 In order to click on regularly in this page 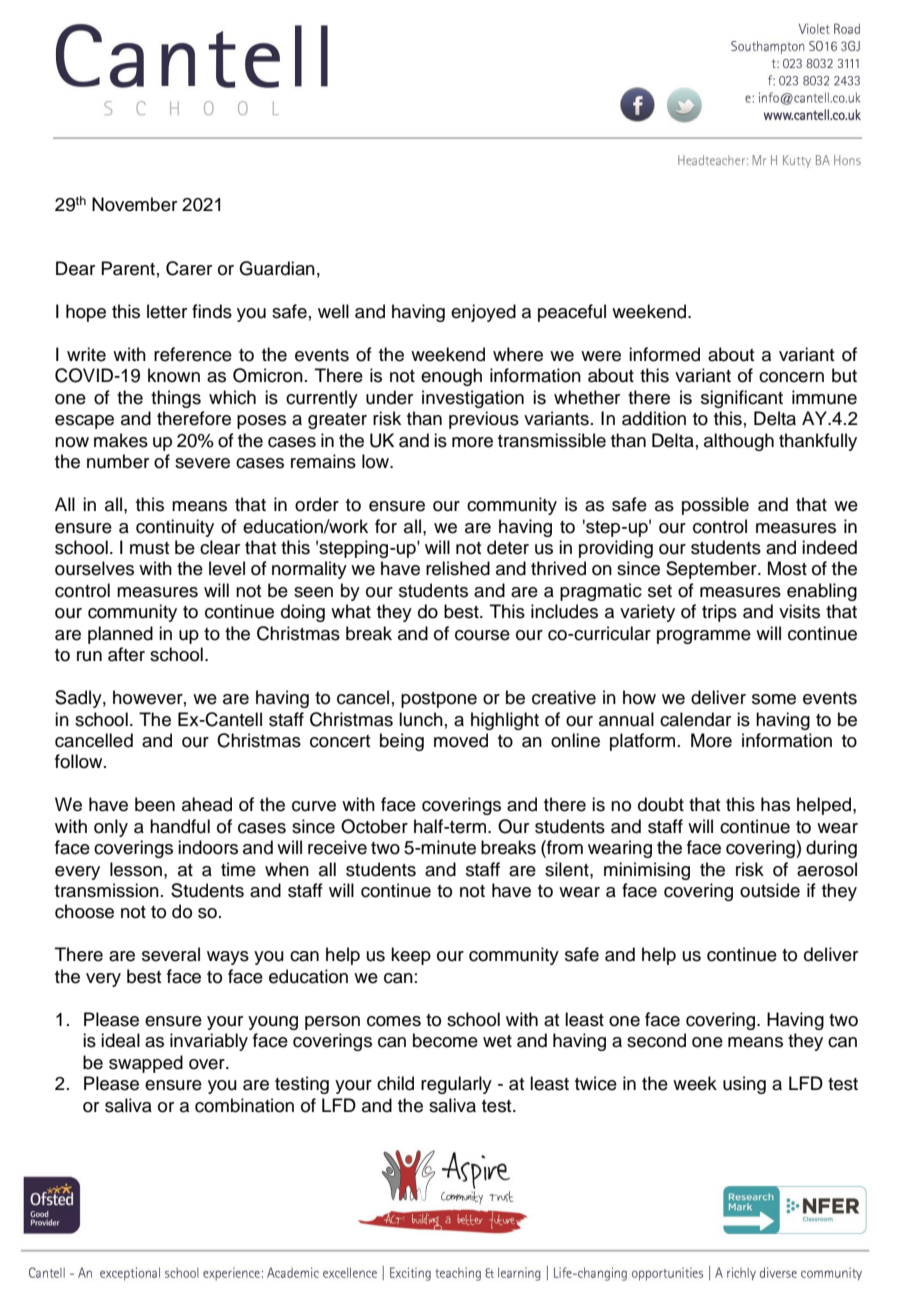, I will do `click(456, 1085)`.
